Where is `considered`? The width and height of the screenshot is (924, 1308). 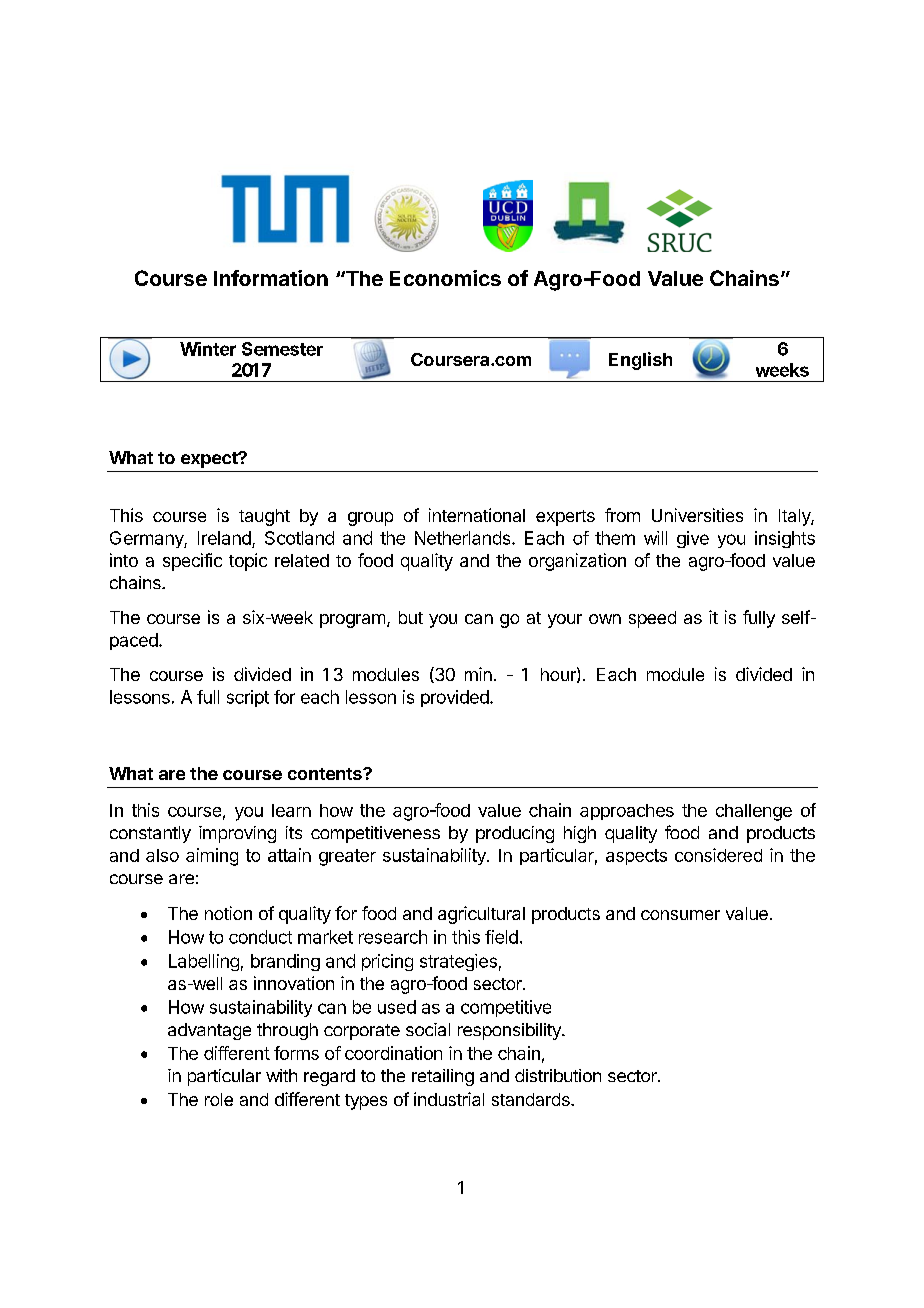
considered is located at coordinates (718, 855).
